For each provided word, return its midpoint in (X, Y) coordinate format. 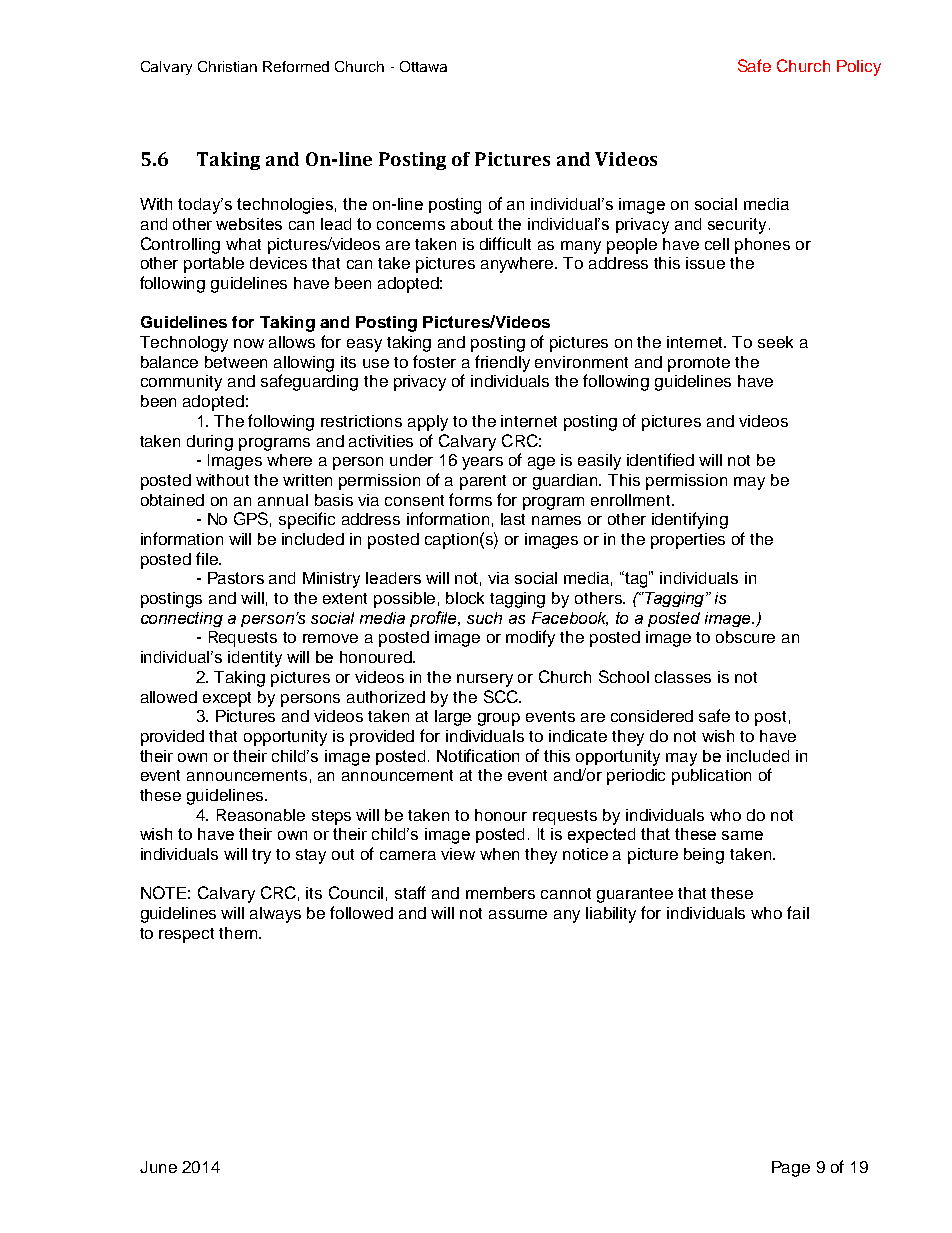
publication (711, 777)
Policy (859, 68)
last (513, 519)
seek (775, 342)
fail (798, 912)
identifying (690, 520)
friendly (502, 363)
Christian (227, 66)
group (499, 719)
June (158, 1167)
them (238, 933)
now (249, 343)
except (227, 699)
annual (283, 500)
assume (518, 914)
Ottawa (423, 66)
